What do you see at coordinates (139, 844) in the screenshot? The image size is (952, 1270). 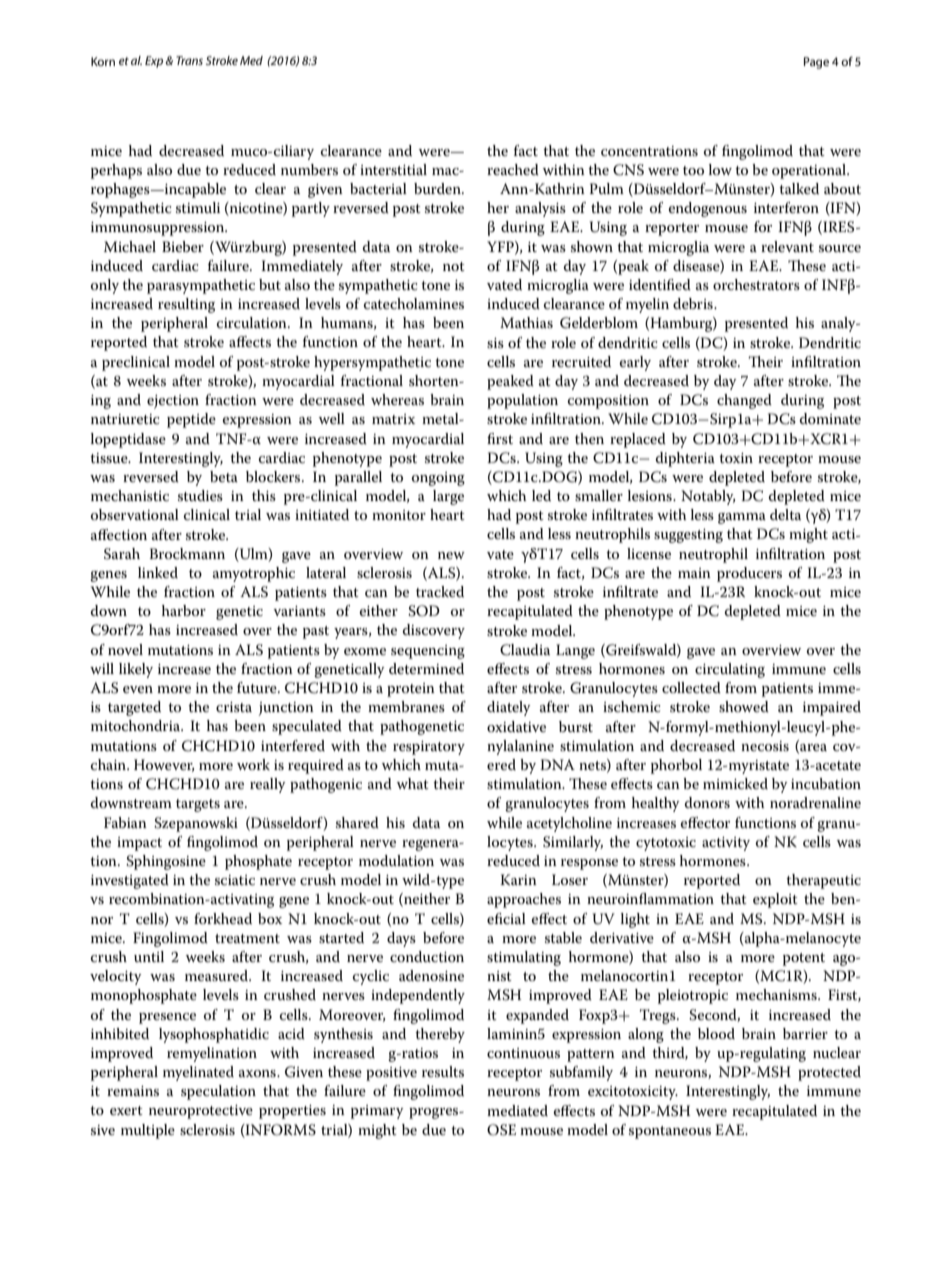 I see `impact` at bounding box center [139, 844].
